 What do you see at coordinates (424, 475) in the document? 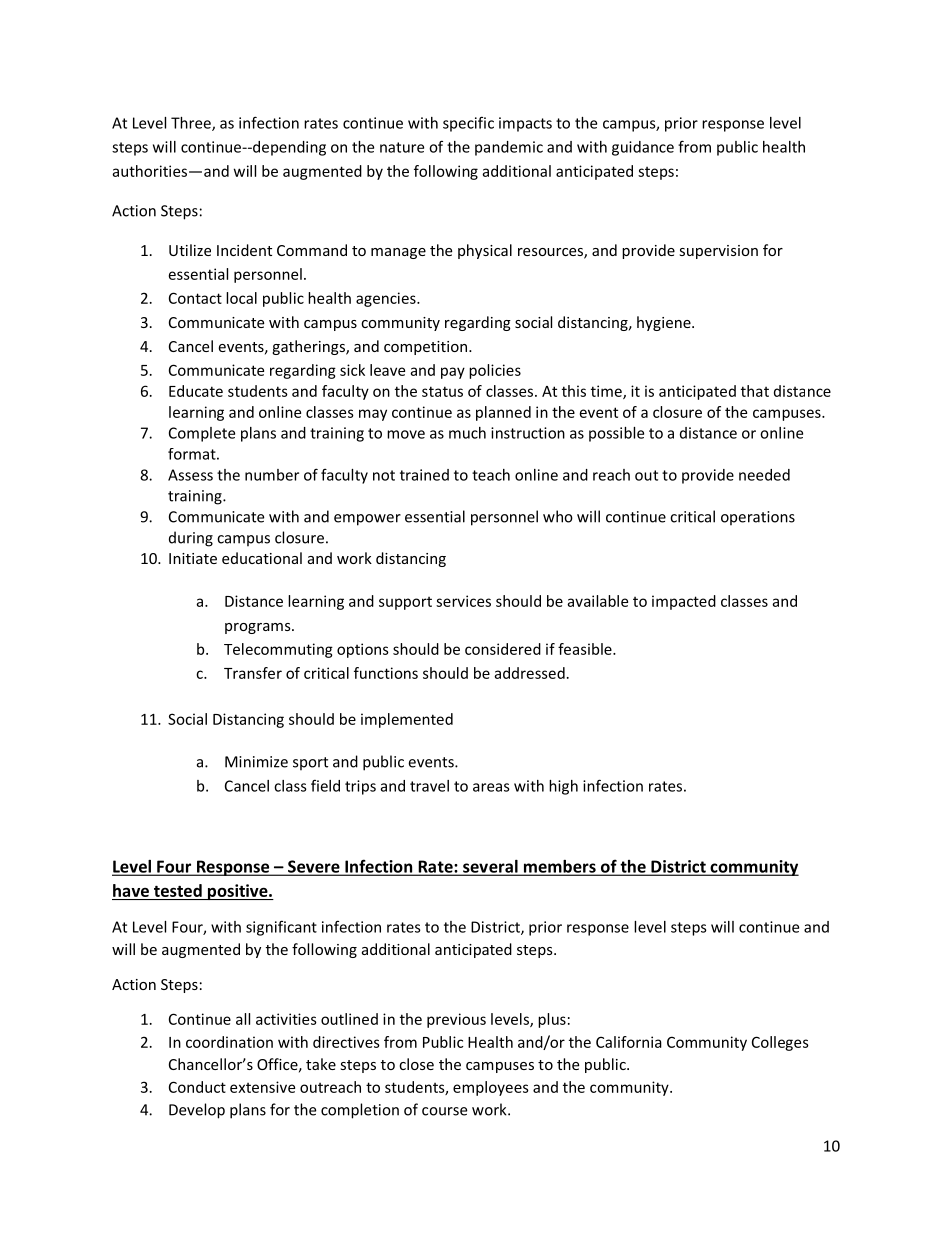
I see `trained` at bounding box center [424, 475].
